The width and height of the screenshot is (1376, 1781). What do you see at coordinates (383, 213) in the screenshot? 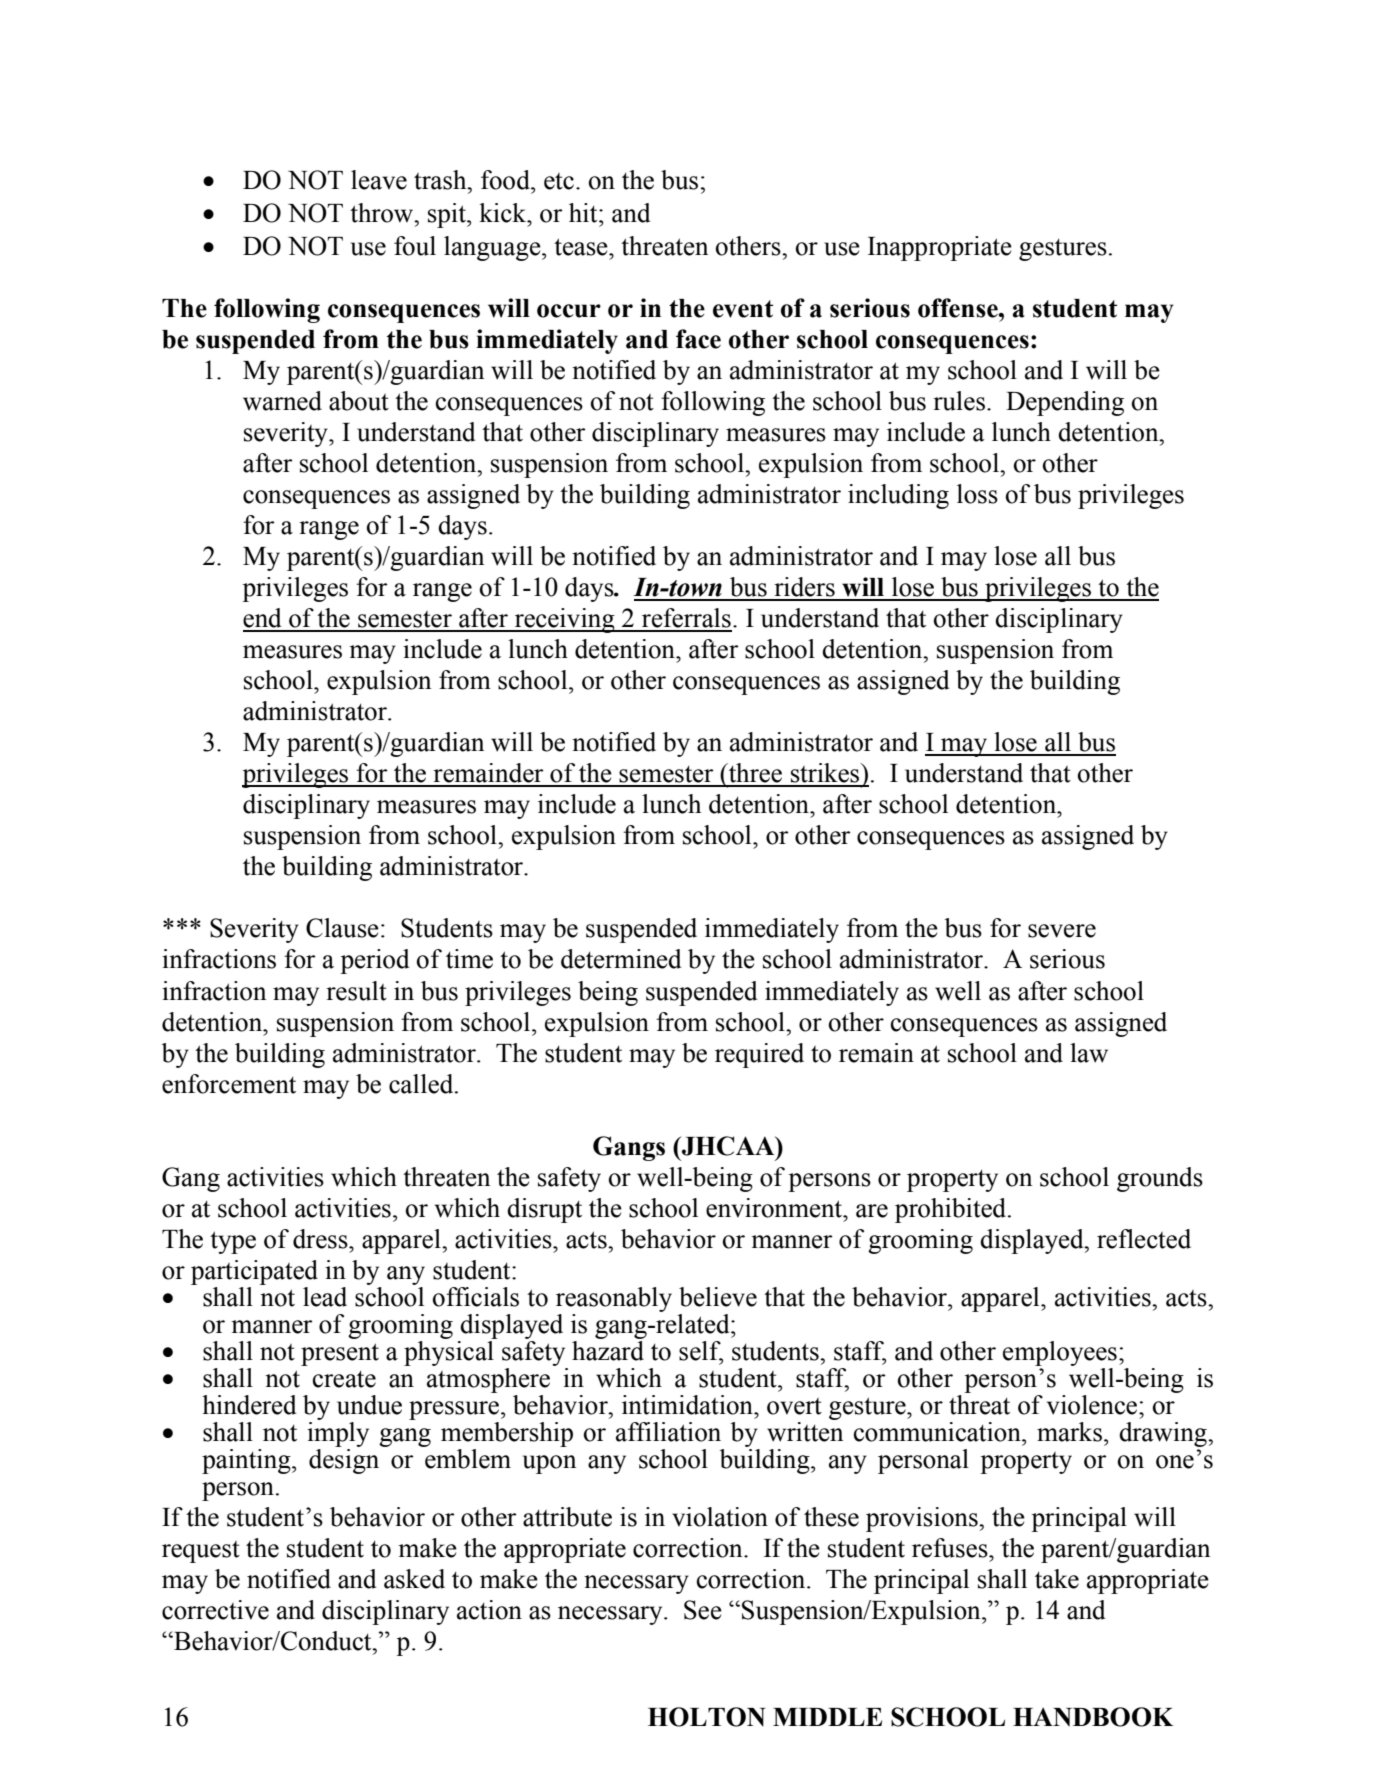
I see `throw` at bounding box center [383, 213].
